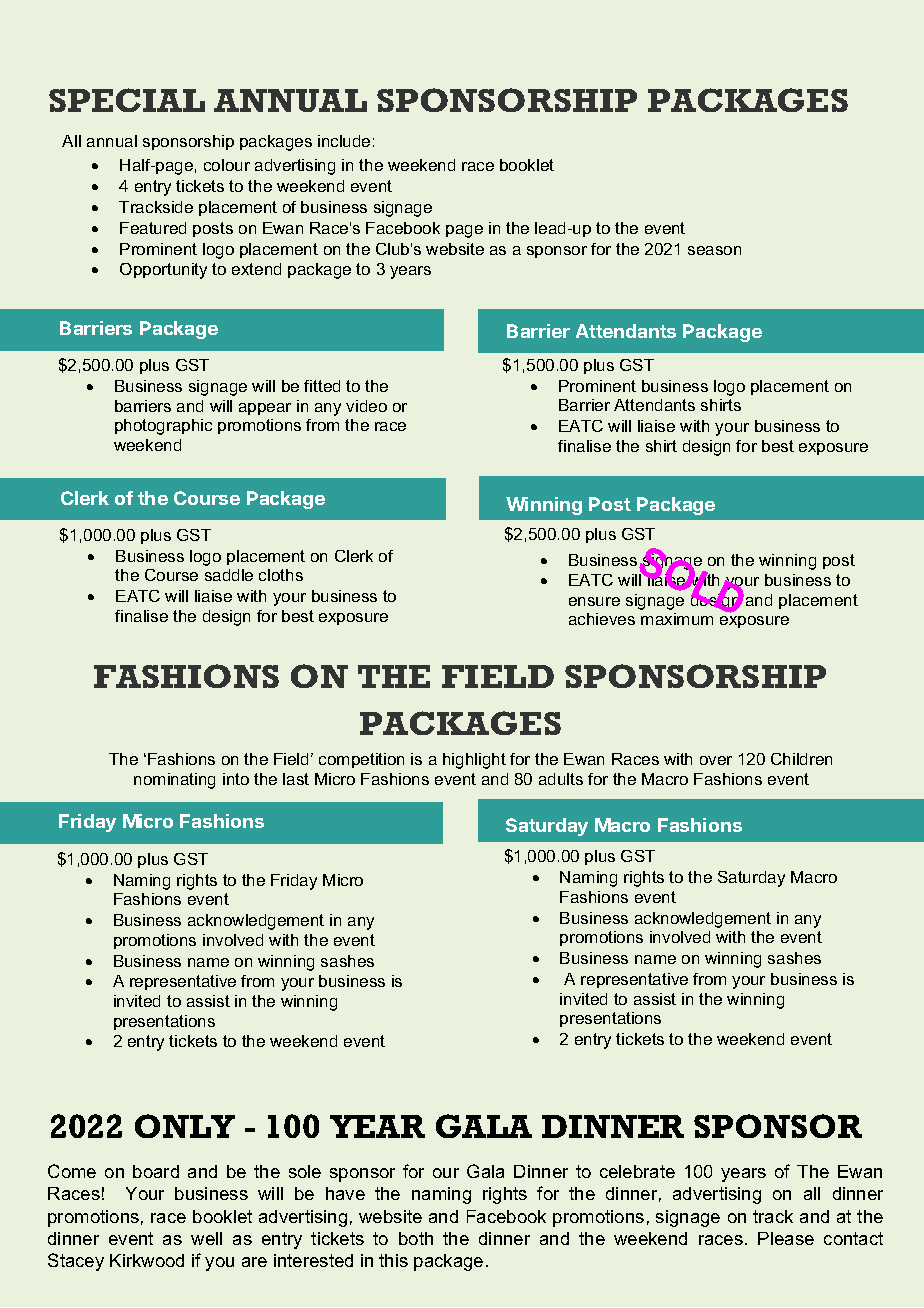 Image resolution: width=924 pixels, height=1308 pixels. I want to click on include, so click(344, 141).
